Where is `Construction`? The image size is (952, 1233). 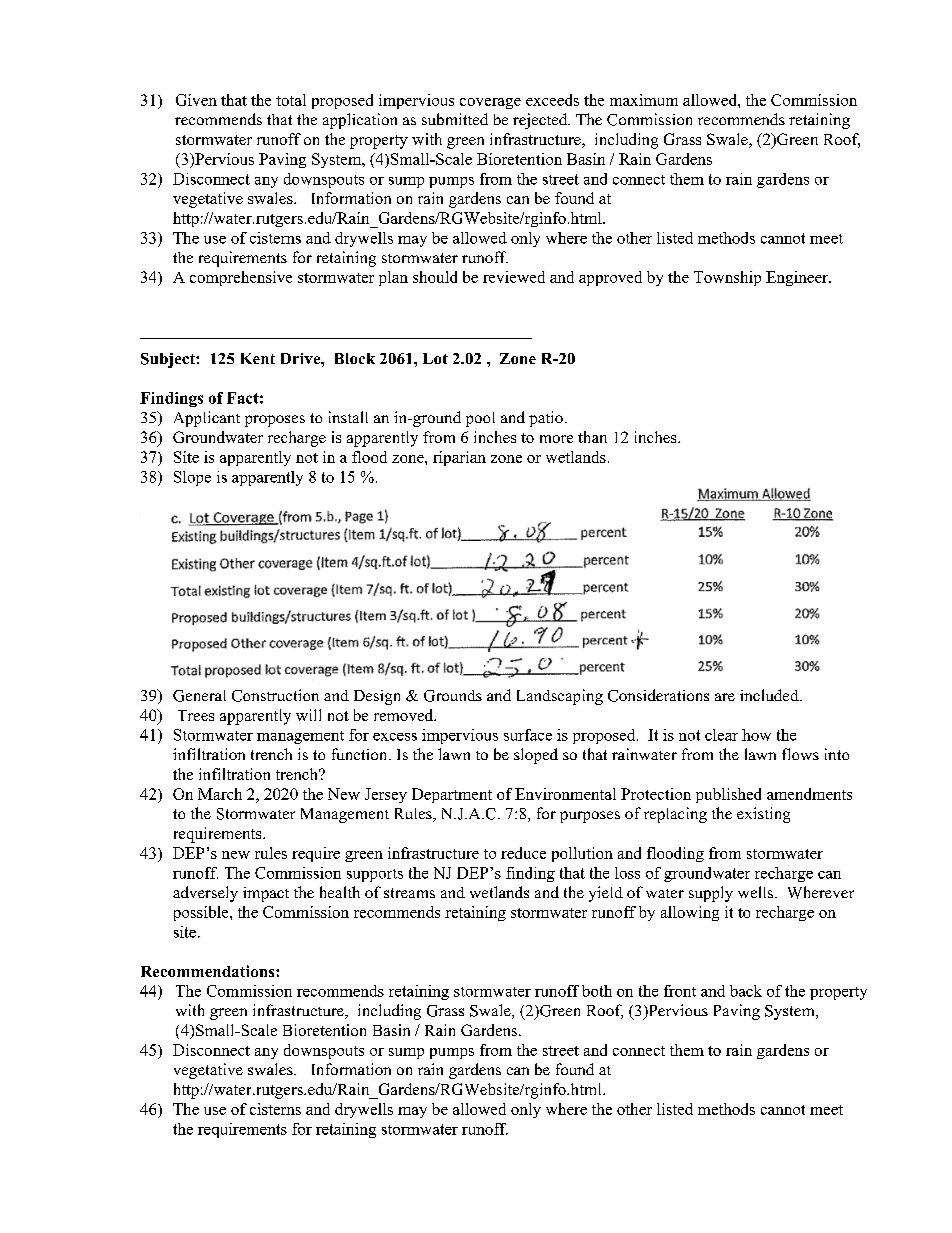
Construction is located at coordinates (275, 695).
